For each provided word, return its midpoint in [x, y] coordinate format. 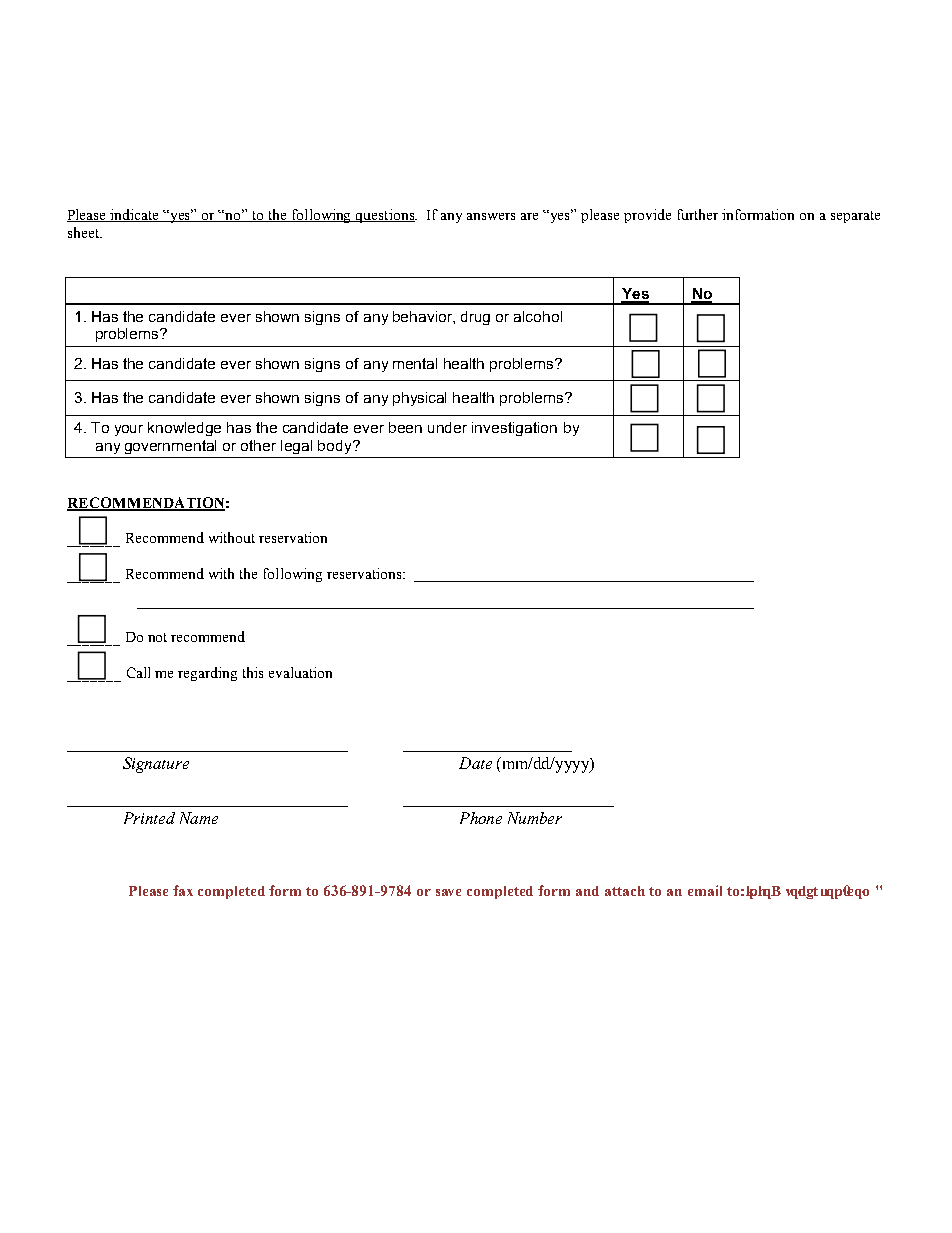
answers [491, 216]
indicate [135, 215]
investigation [514, 429]
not [157, 637]
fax [183, 890]
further [698, 214]
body [336, 447]
